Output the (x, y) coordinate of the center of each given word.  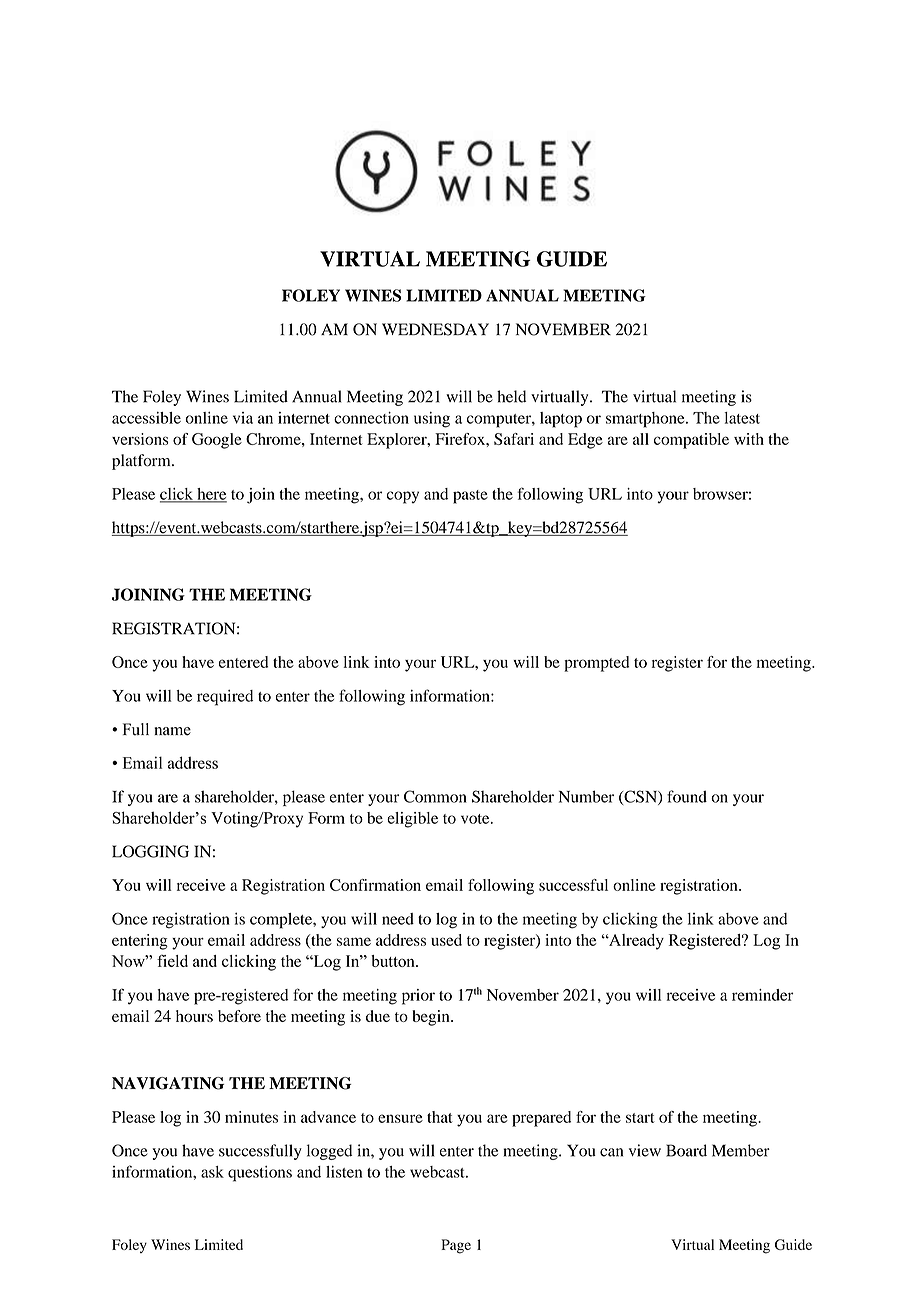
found (687, 796)
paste (470, 497)
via (243, 418)
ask (212, 1172)
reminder (763, 995)
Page (456, 1246)
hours (194, 1016)
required (225, 698)
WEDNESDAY (435, 329)
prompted (596, 664)
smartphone (646, 420)
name (172, 731)
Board (686, 1150)
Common (435, 796)
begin (432, 1018)
